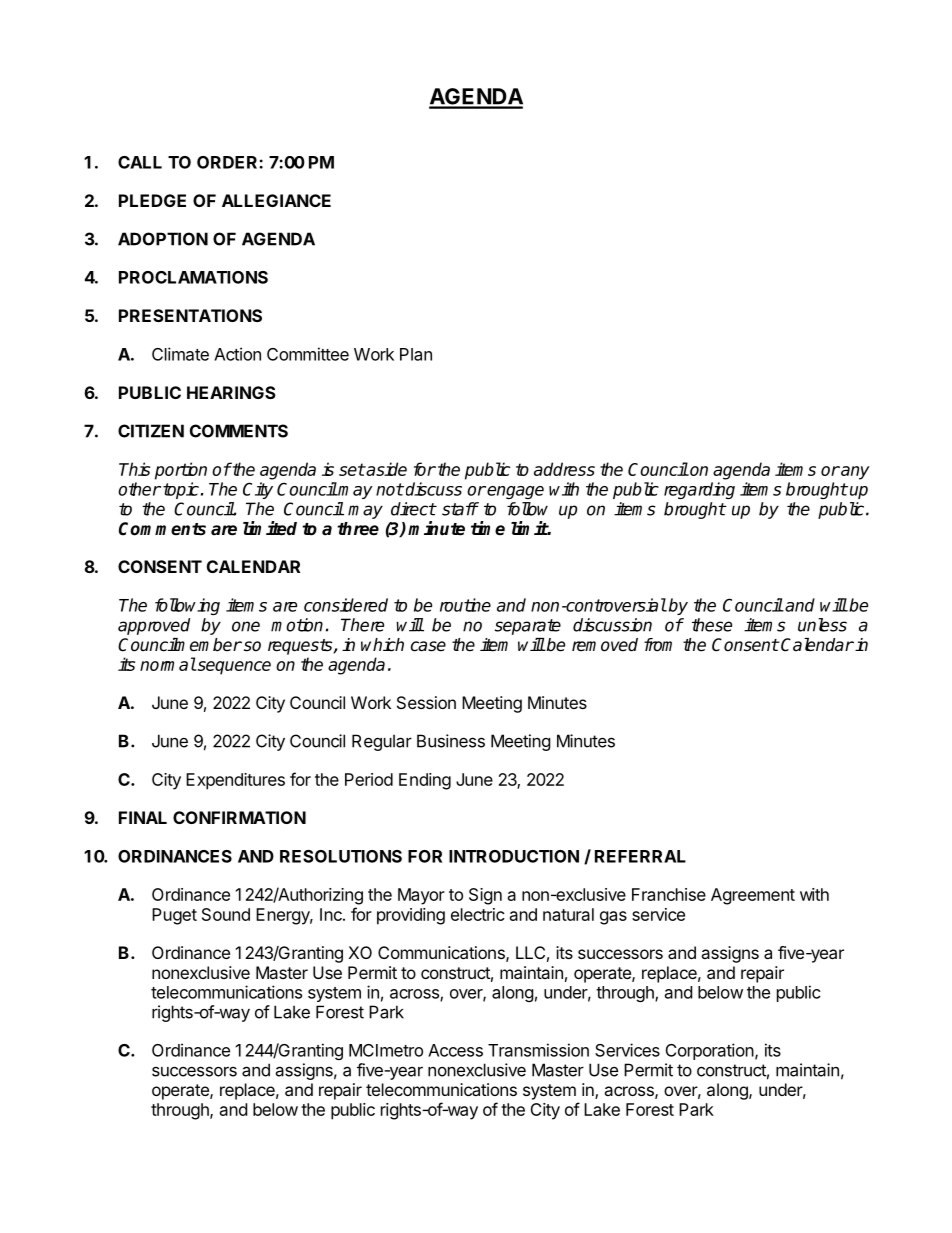 This image has height=1233, width=952. Describe the element at coordinates (854, 473) in the image. I see `any` at that location.
